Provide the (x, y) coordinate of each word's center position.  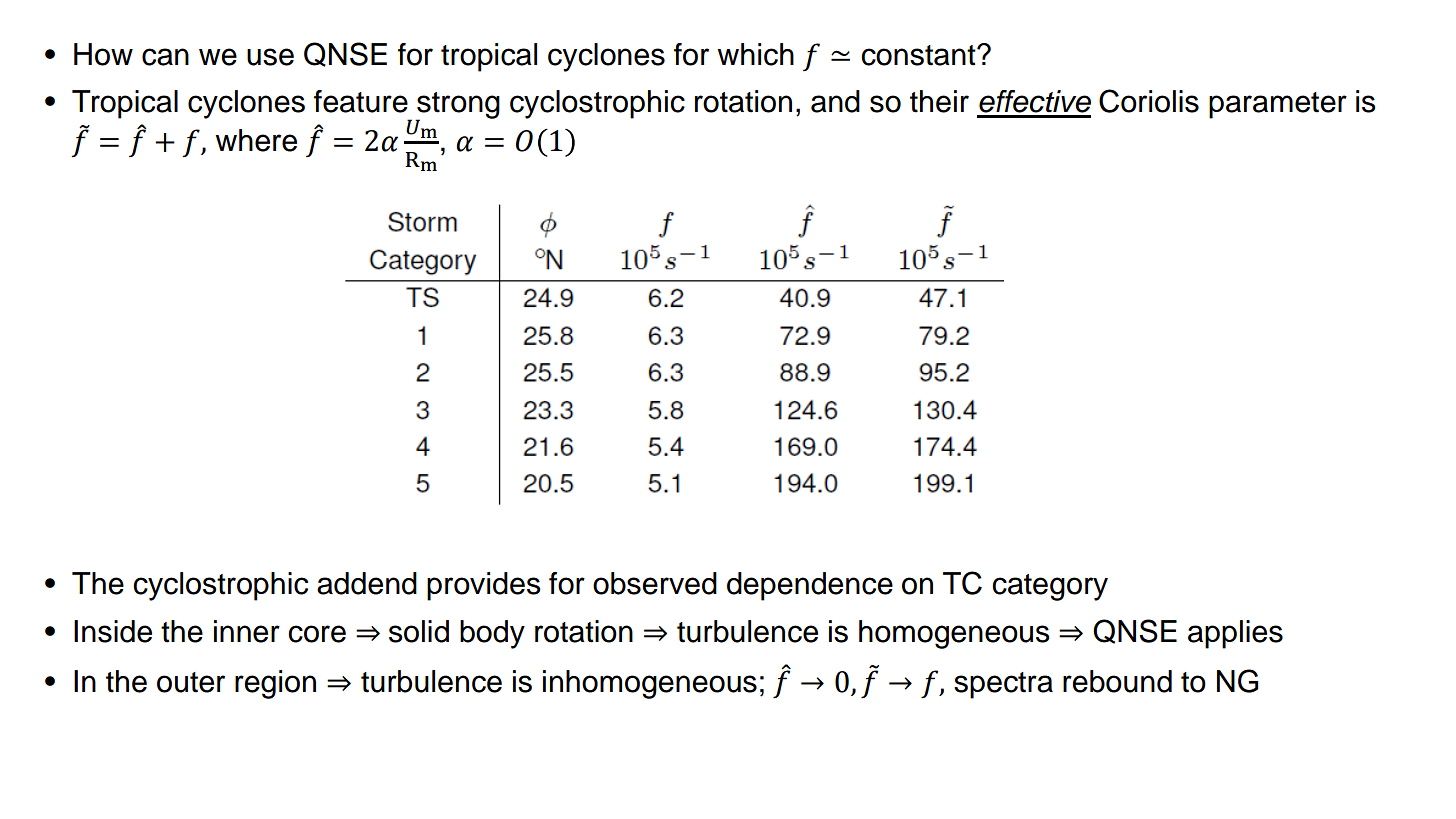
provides (484, 586)
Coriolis (1149, 101)
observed (655, 583)
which (755, 54)
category (1050, 587)
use (270, 57)
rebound (1117, 681)
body (492, 634)
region (275, 684)
